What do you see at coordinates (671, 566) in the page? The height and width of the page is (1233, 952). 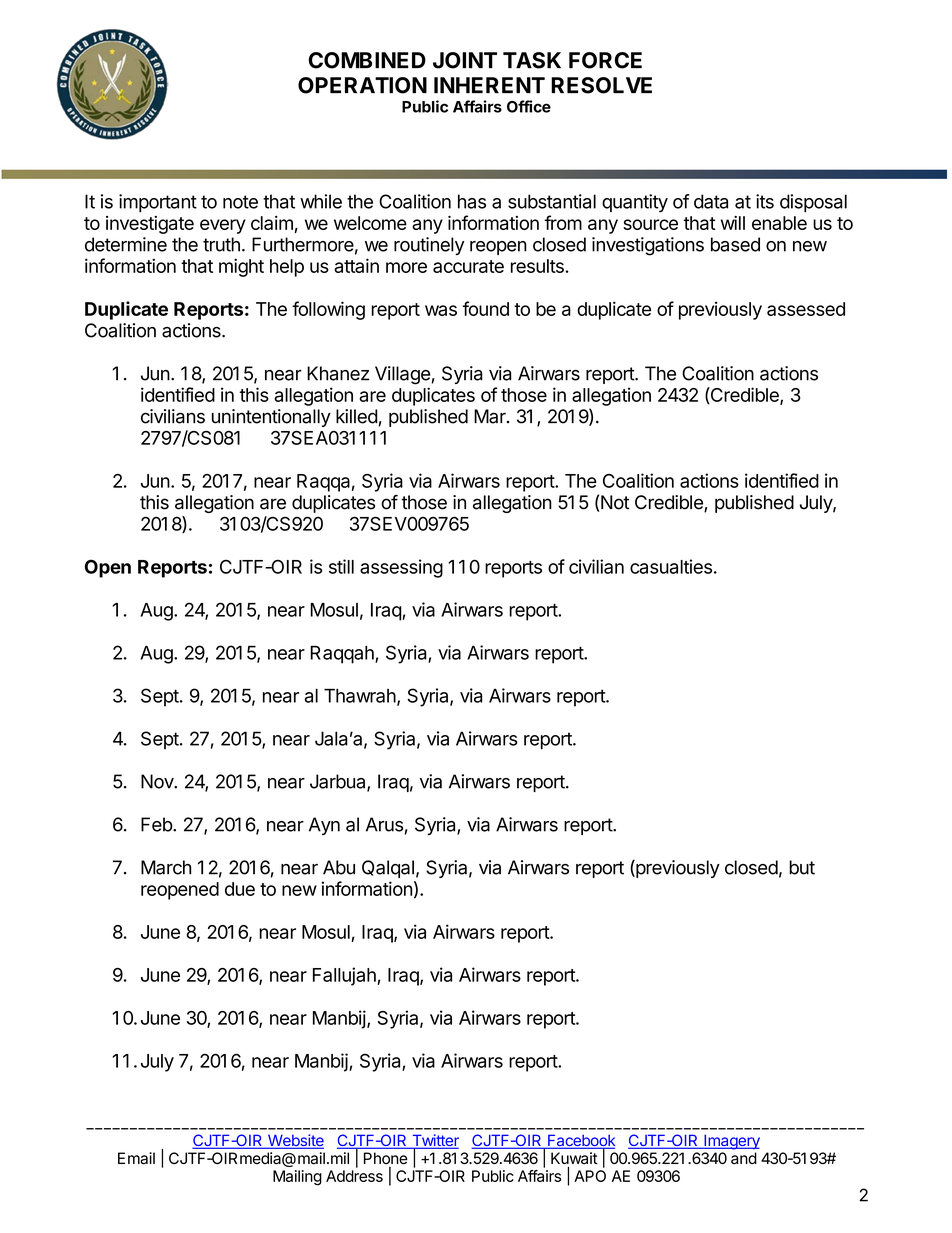 I see `casualties` at bounding box center [671, 566].
